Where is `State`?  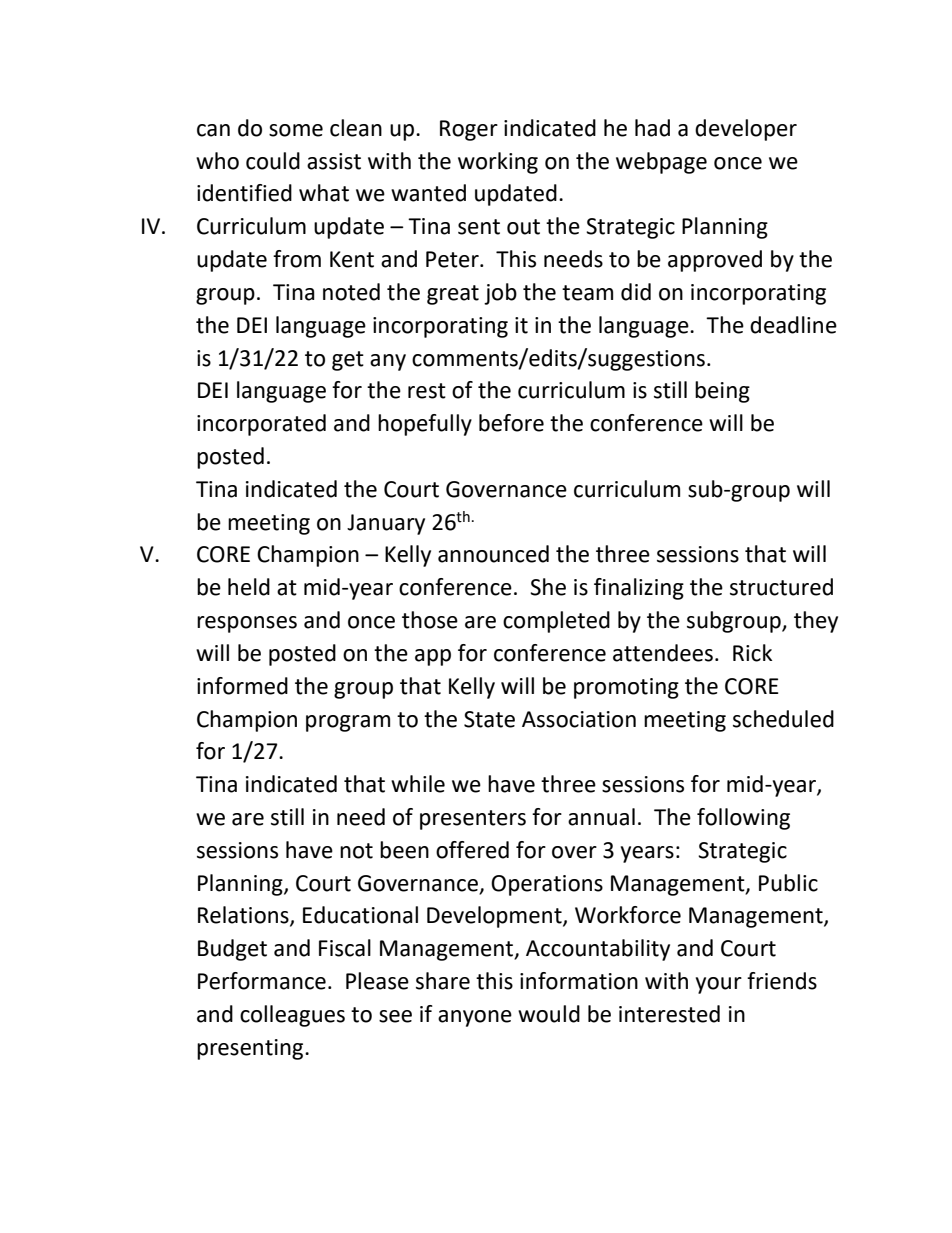
State is located at coordinates (489, 719).
